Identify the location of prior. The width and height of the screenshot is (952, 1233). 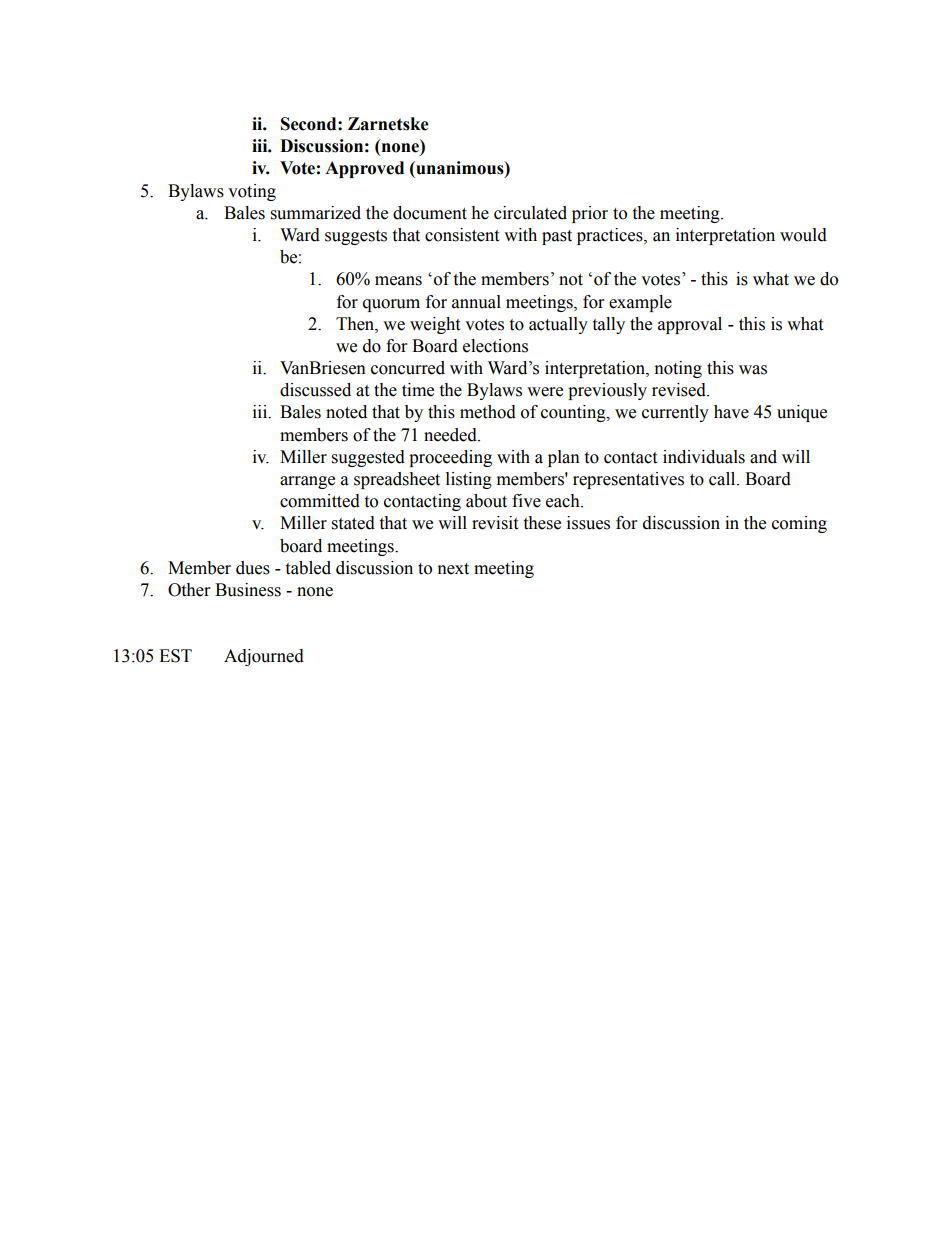
(590, 214).
